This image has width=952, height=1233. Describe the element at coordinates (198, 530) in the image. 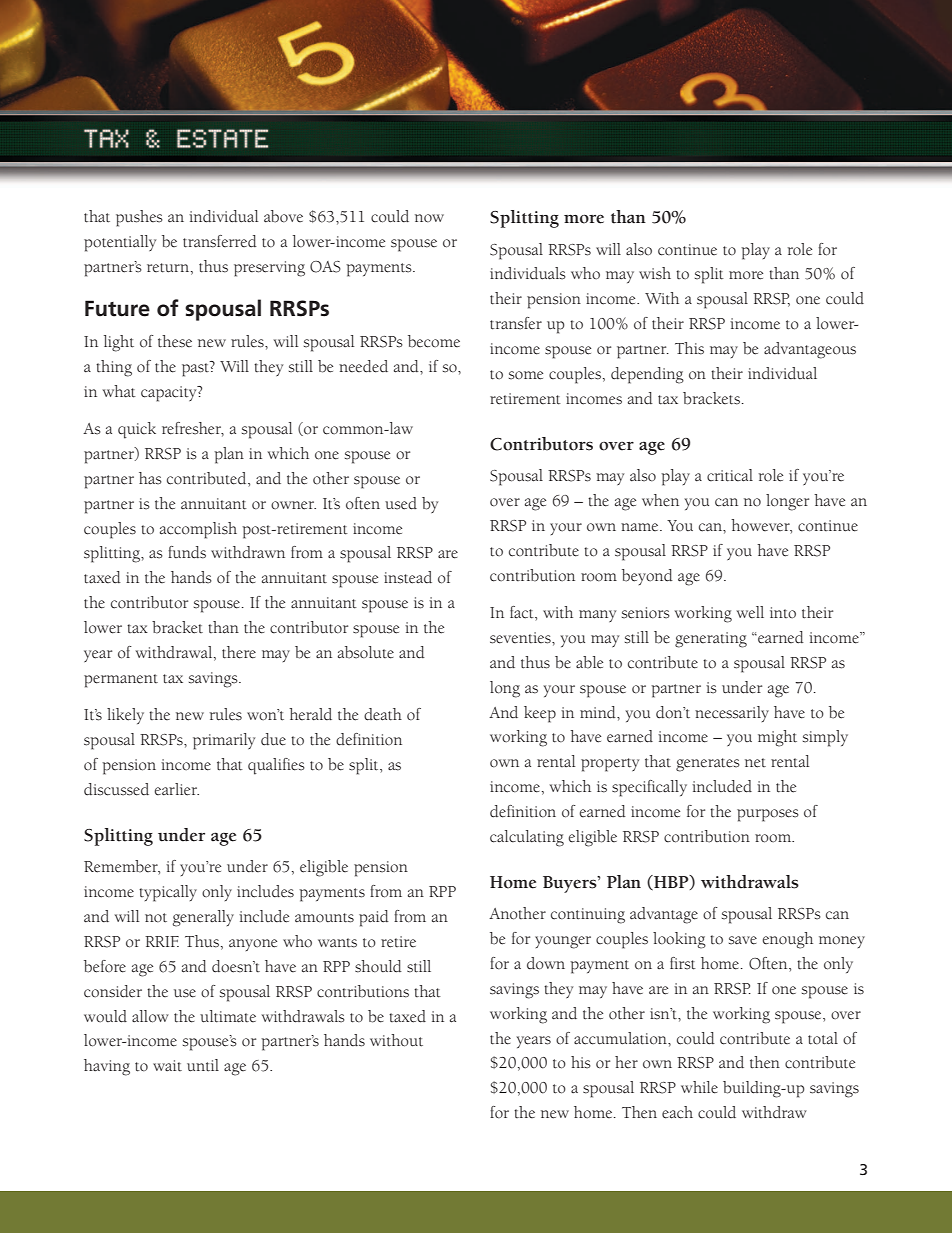

I see `accomplish` at that location.
